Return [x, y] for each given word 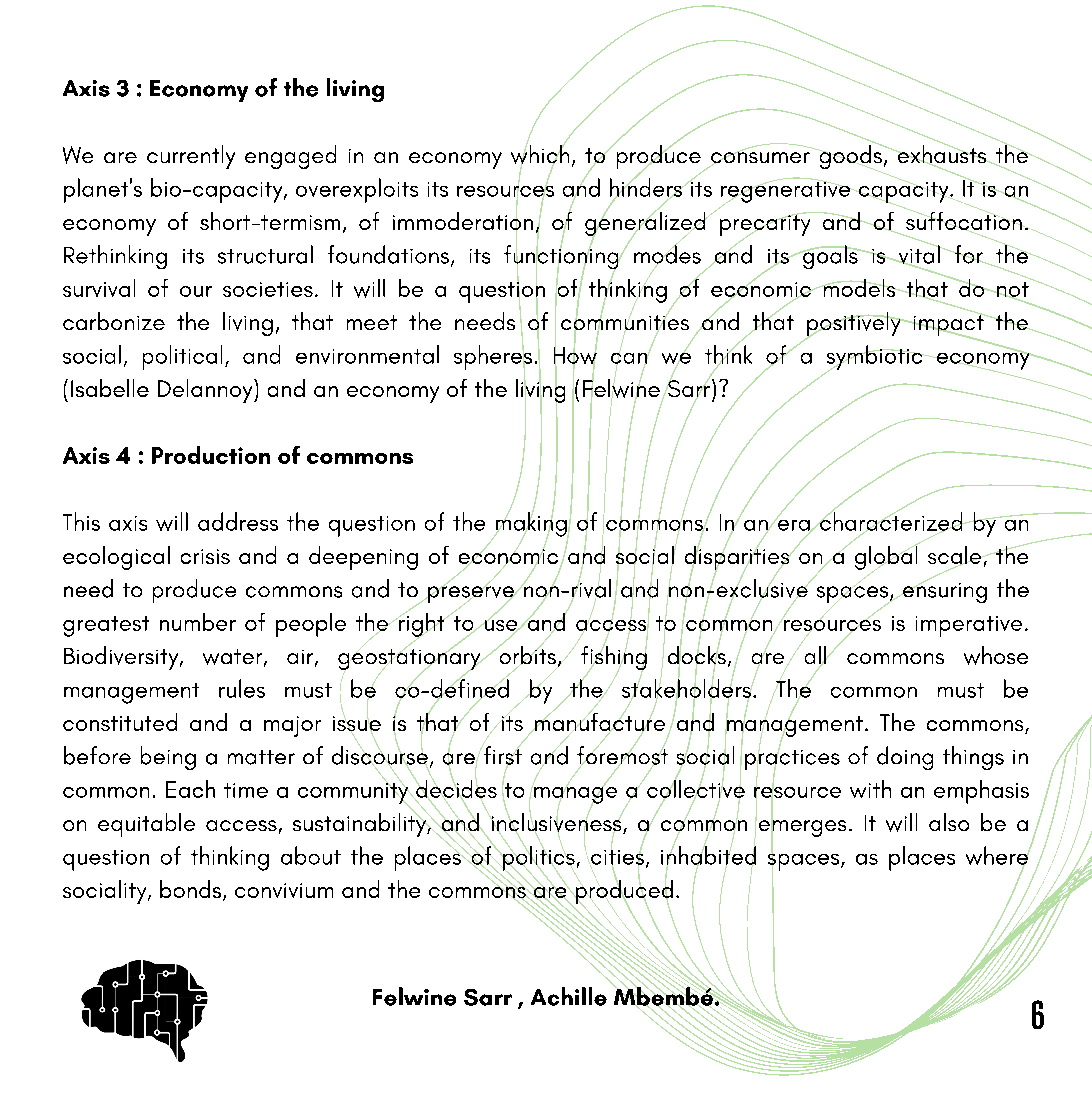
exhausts [942, 154]
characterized [891, 521]
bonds [192, 890]
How [575, 356]
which [540, 154]
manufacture [598, 722]
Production [211, 455]
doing [905, 758]
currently [191, 157]
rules [242, 688]
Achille [569, 996]
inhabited [708, 855]
